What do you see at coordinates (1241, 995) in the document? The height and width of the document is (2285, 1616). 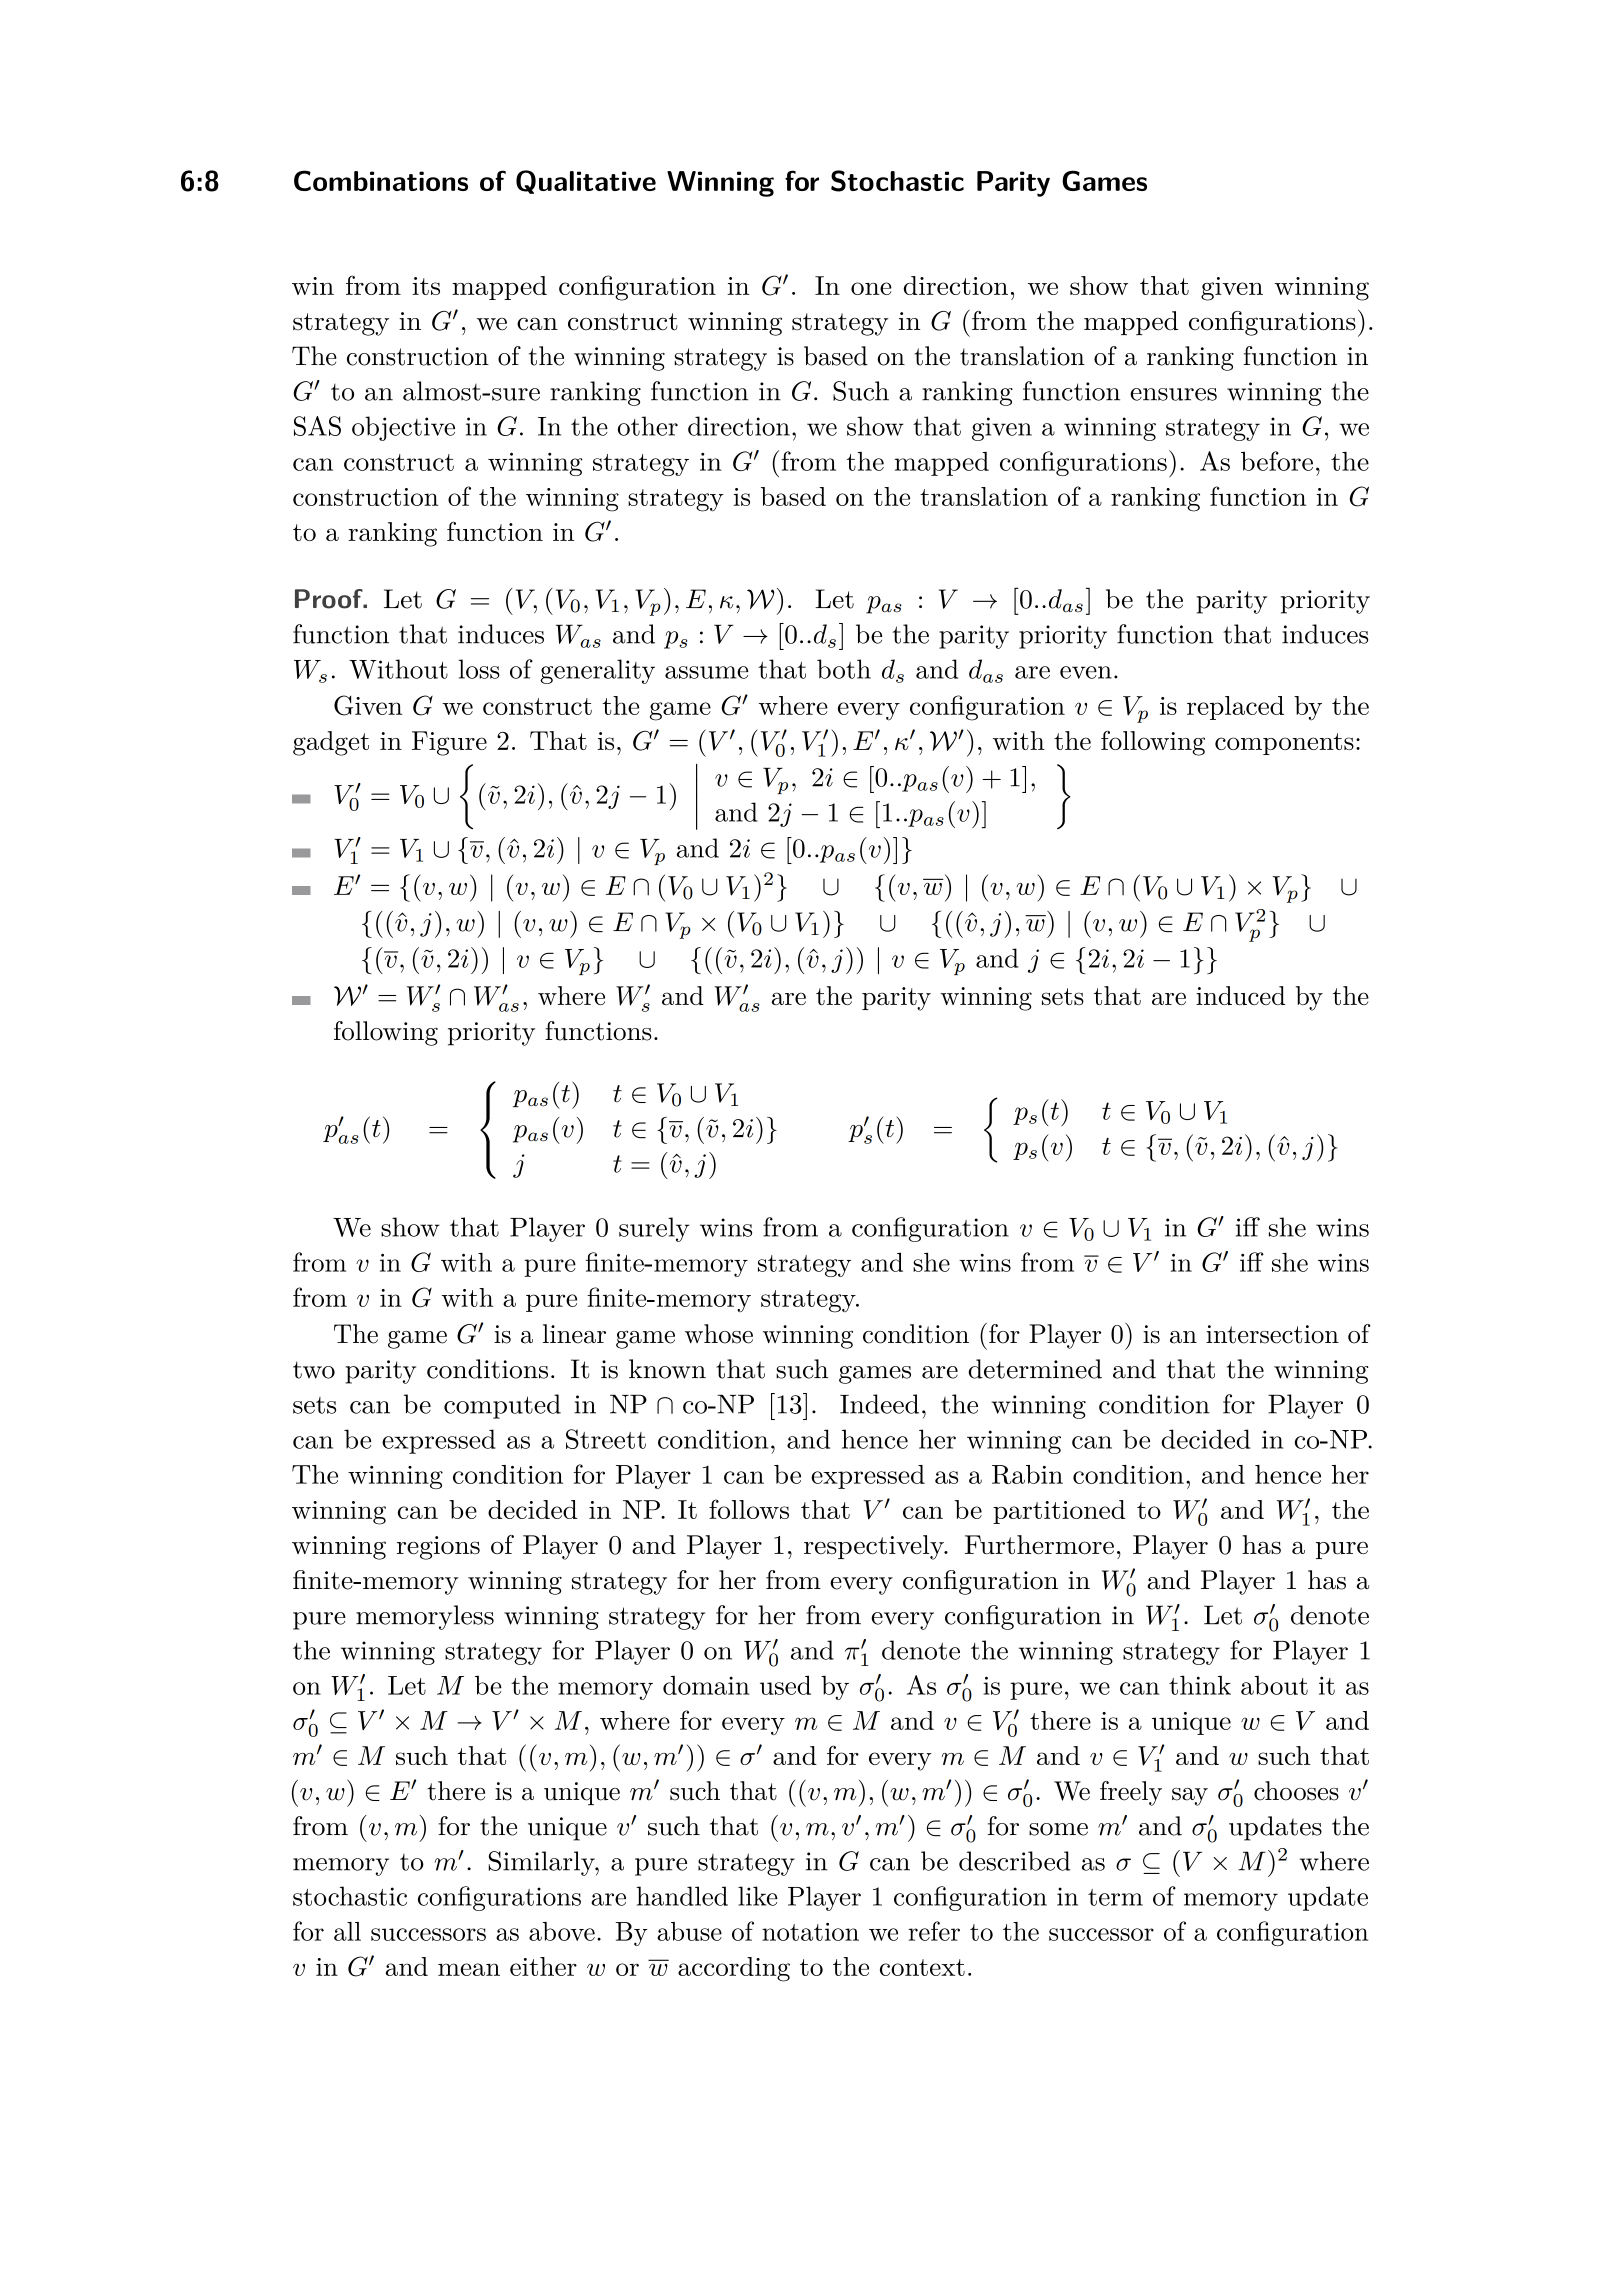 I see `induced` at bounding box center [1241, 995].
